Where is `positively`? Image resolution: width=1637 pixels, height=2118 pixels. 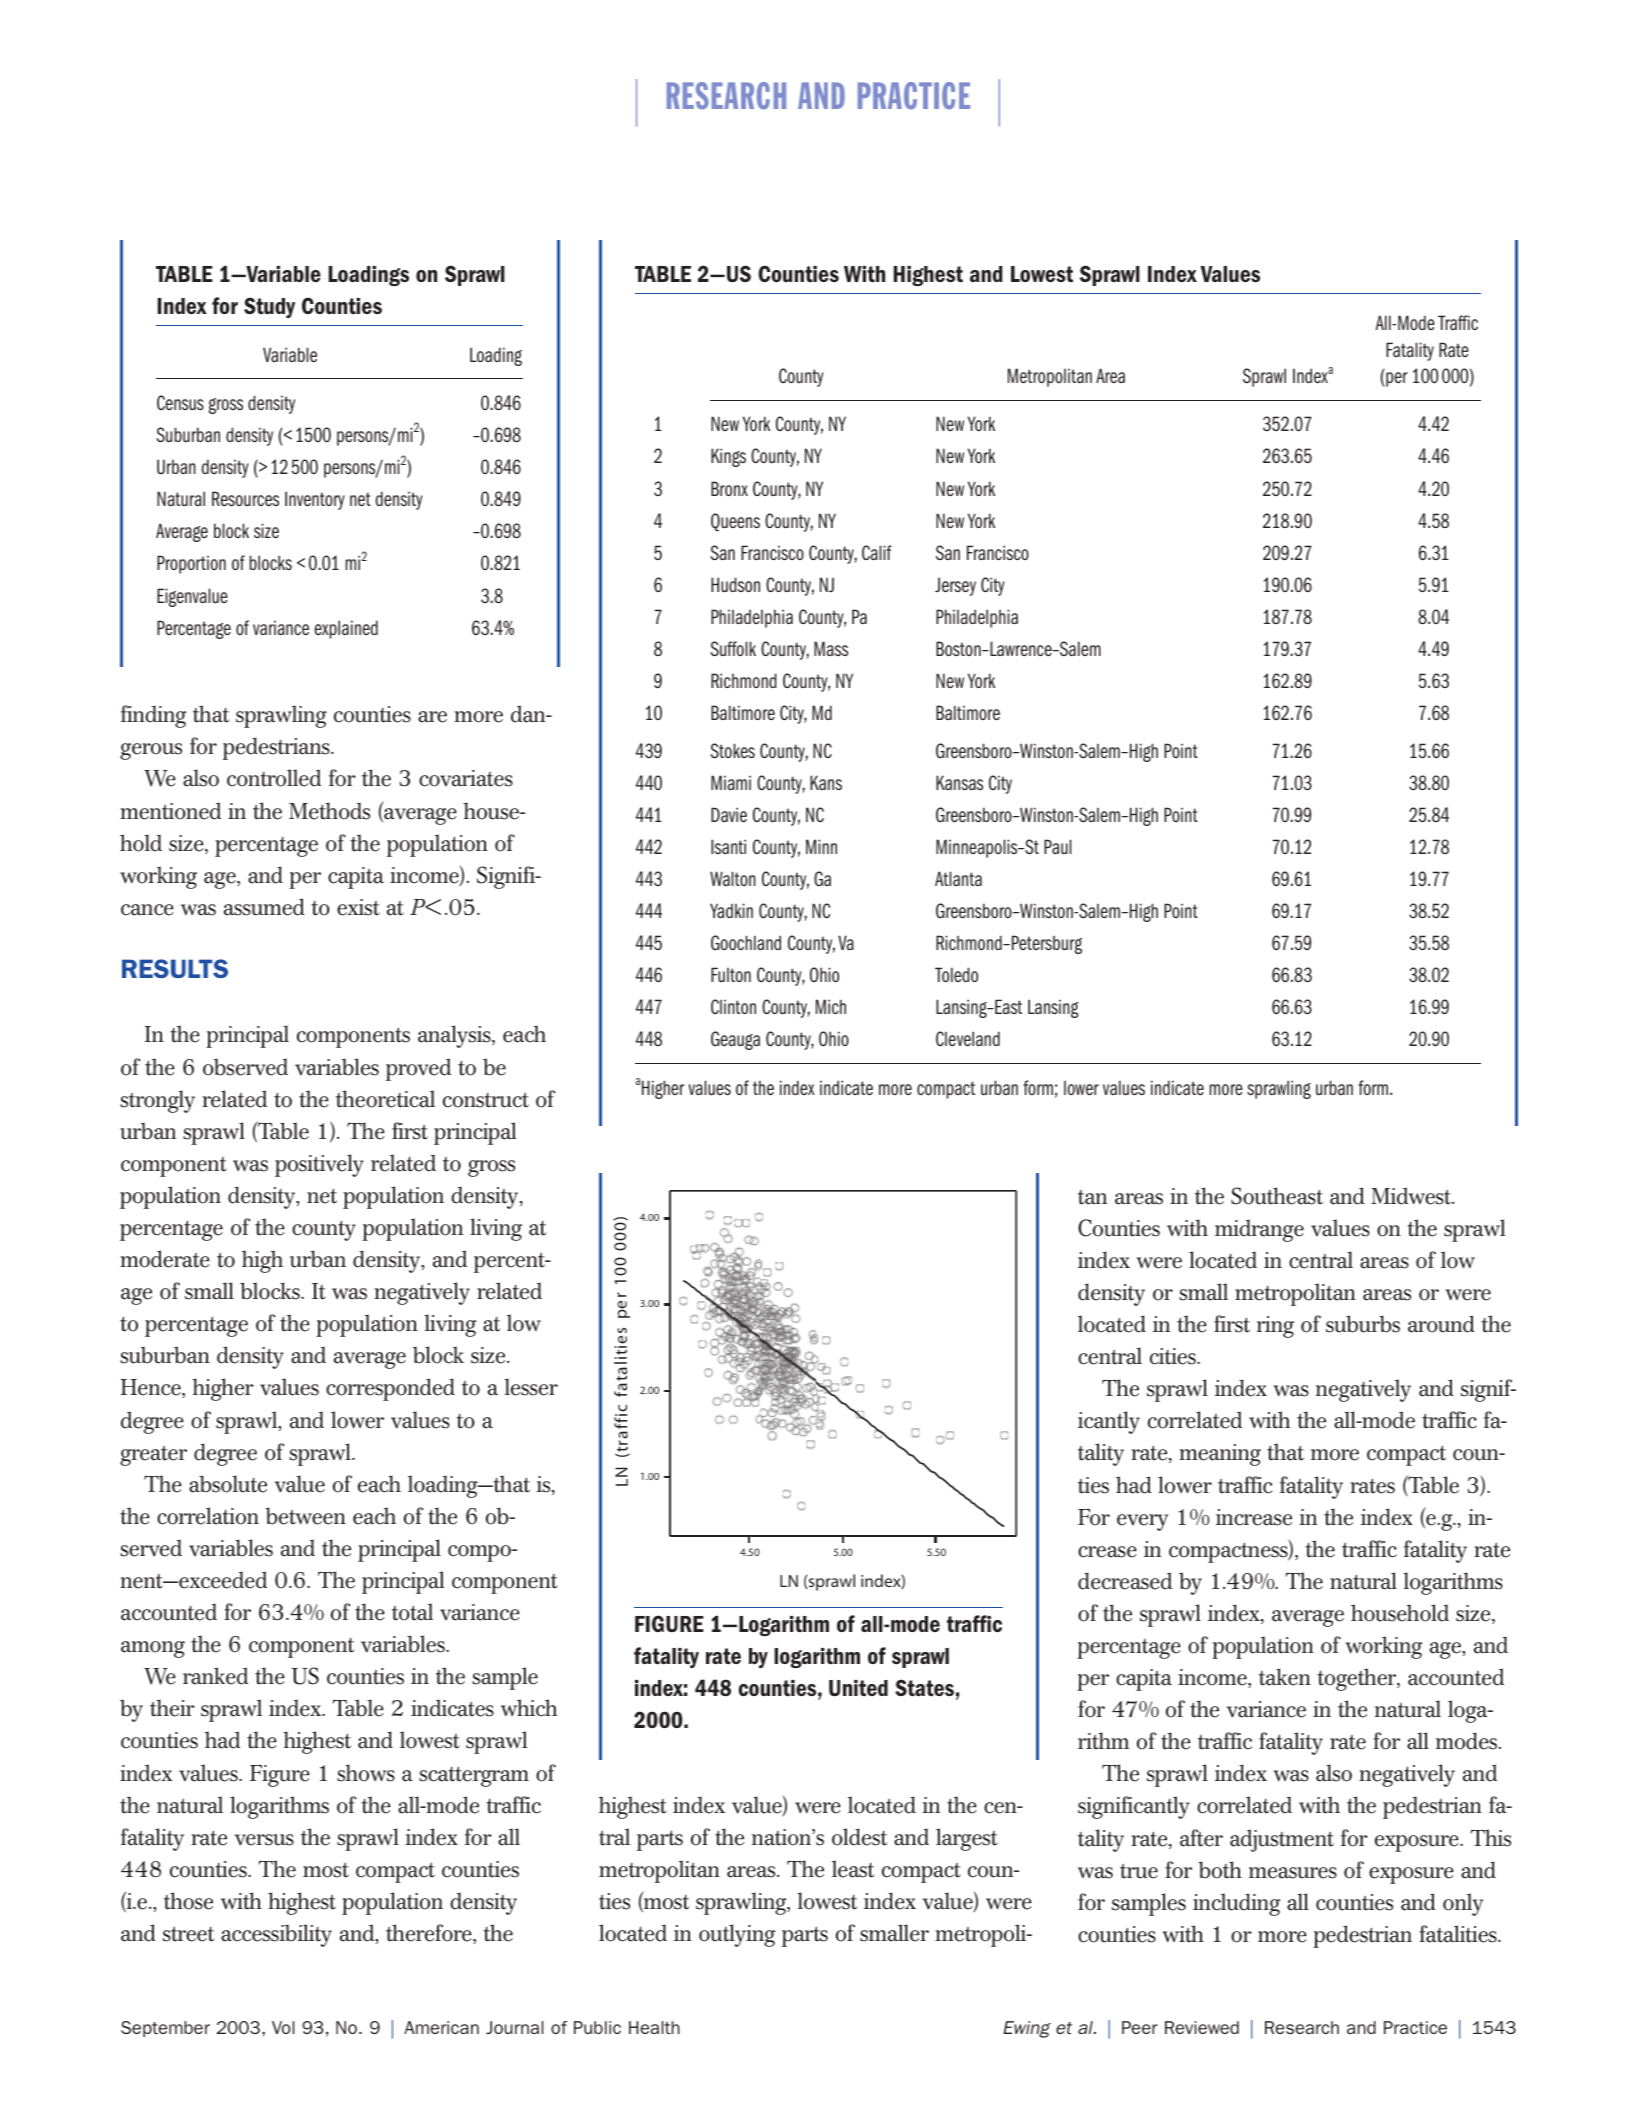
positively is located at coordinates (319, 1165).
